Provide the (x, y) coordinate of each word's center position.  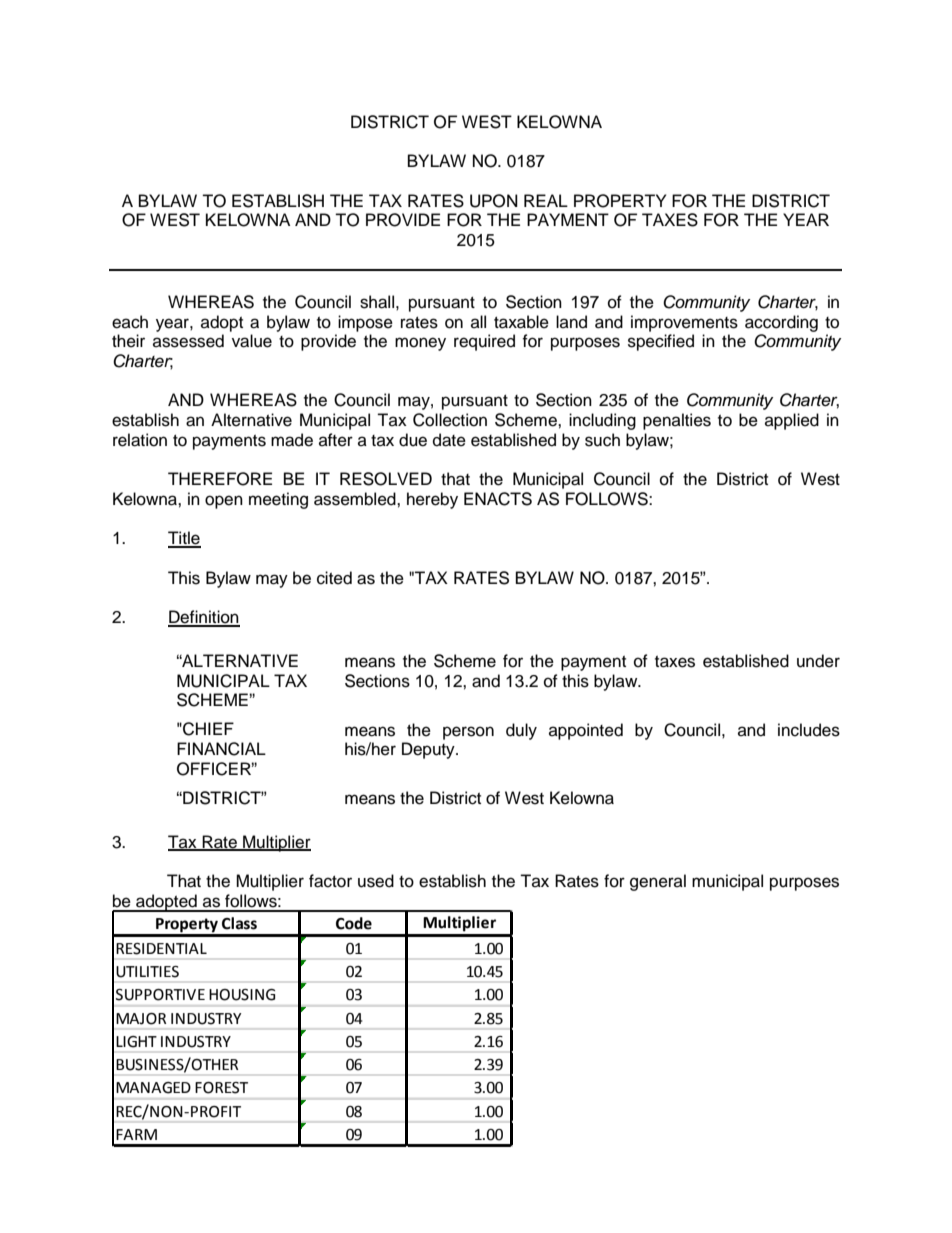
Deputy (429, 750)
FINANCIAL (221, 749)
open (224, 502)
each (130, 322)
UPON (494, 201)
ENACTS (498, 499)
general (658, 882)
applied (792, 421)
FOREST (221, 1088)
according (781, 323)
